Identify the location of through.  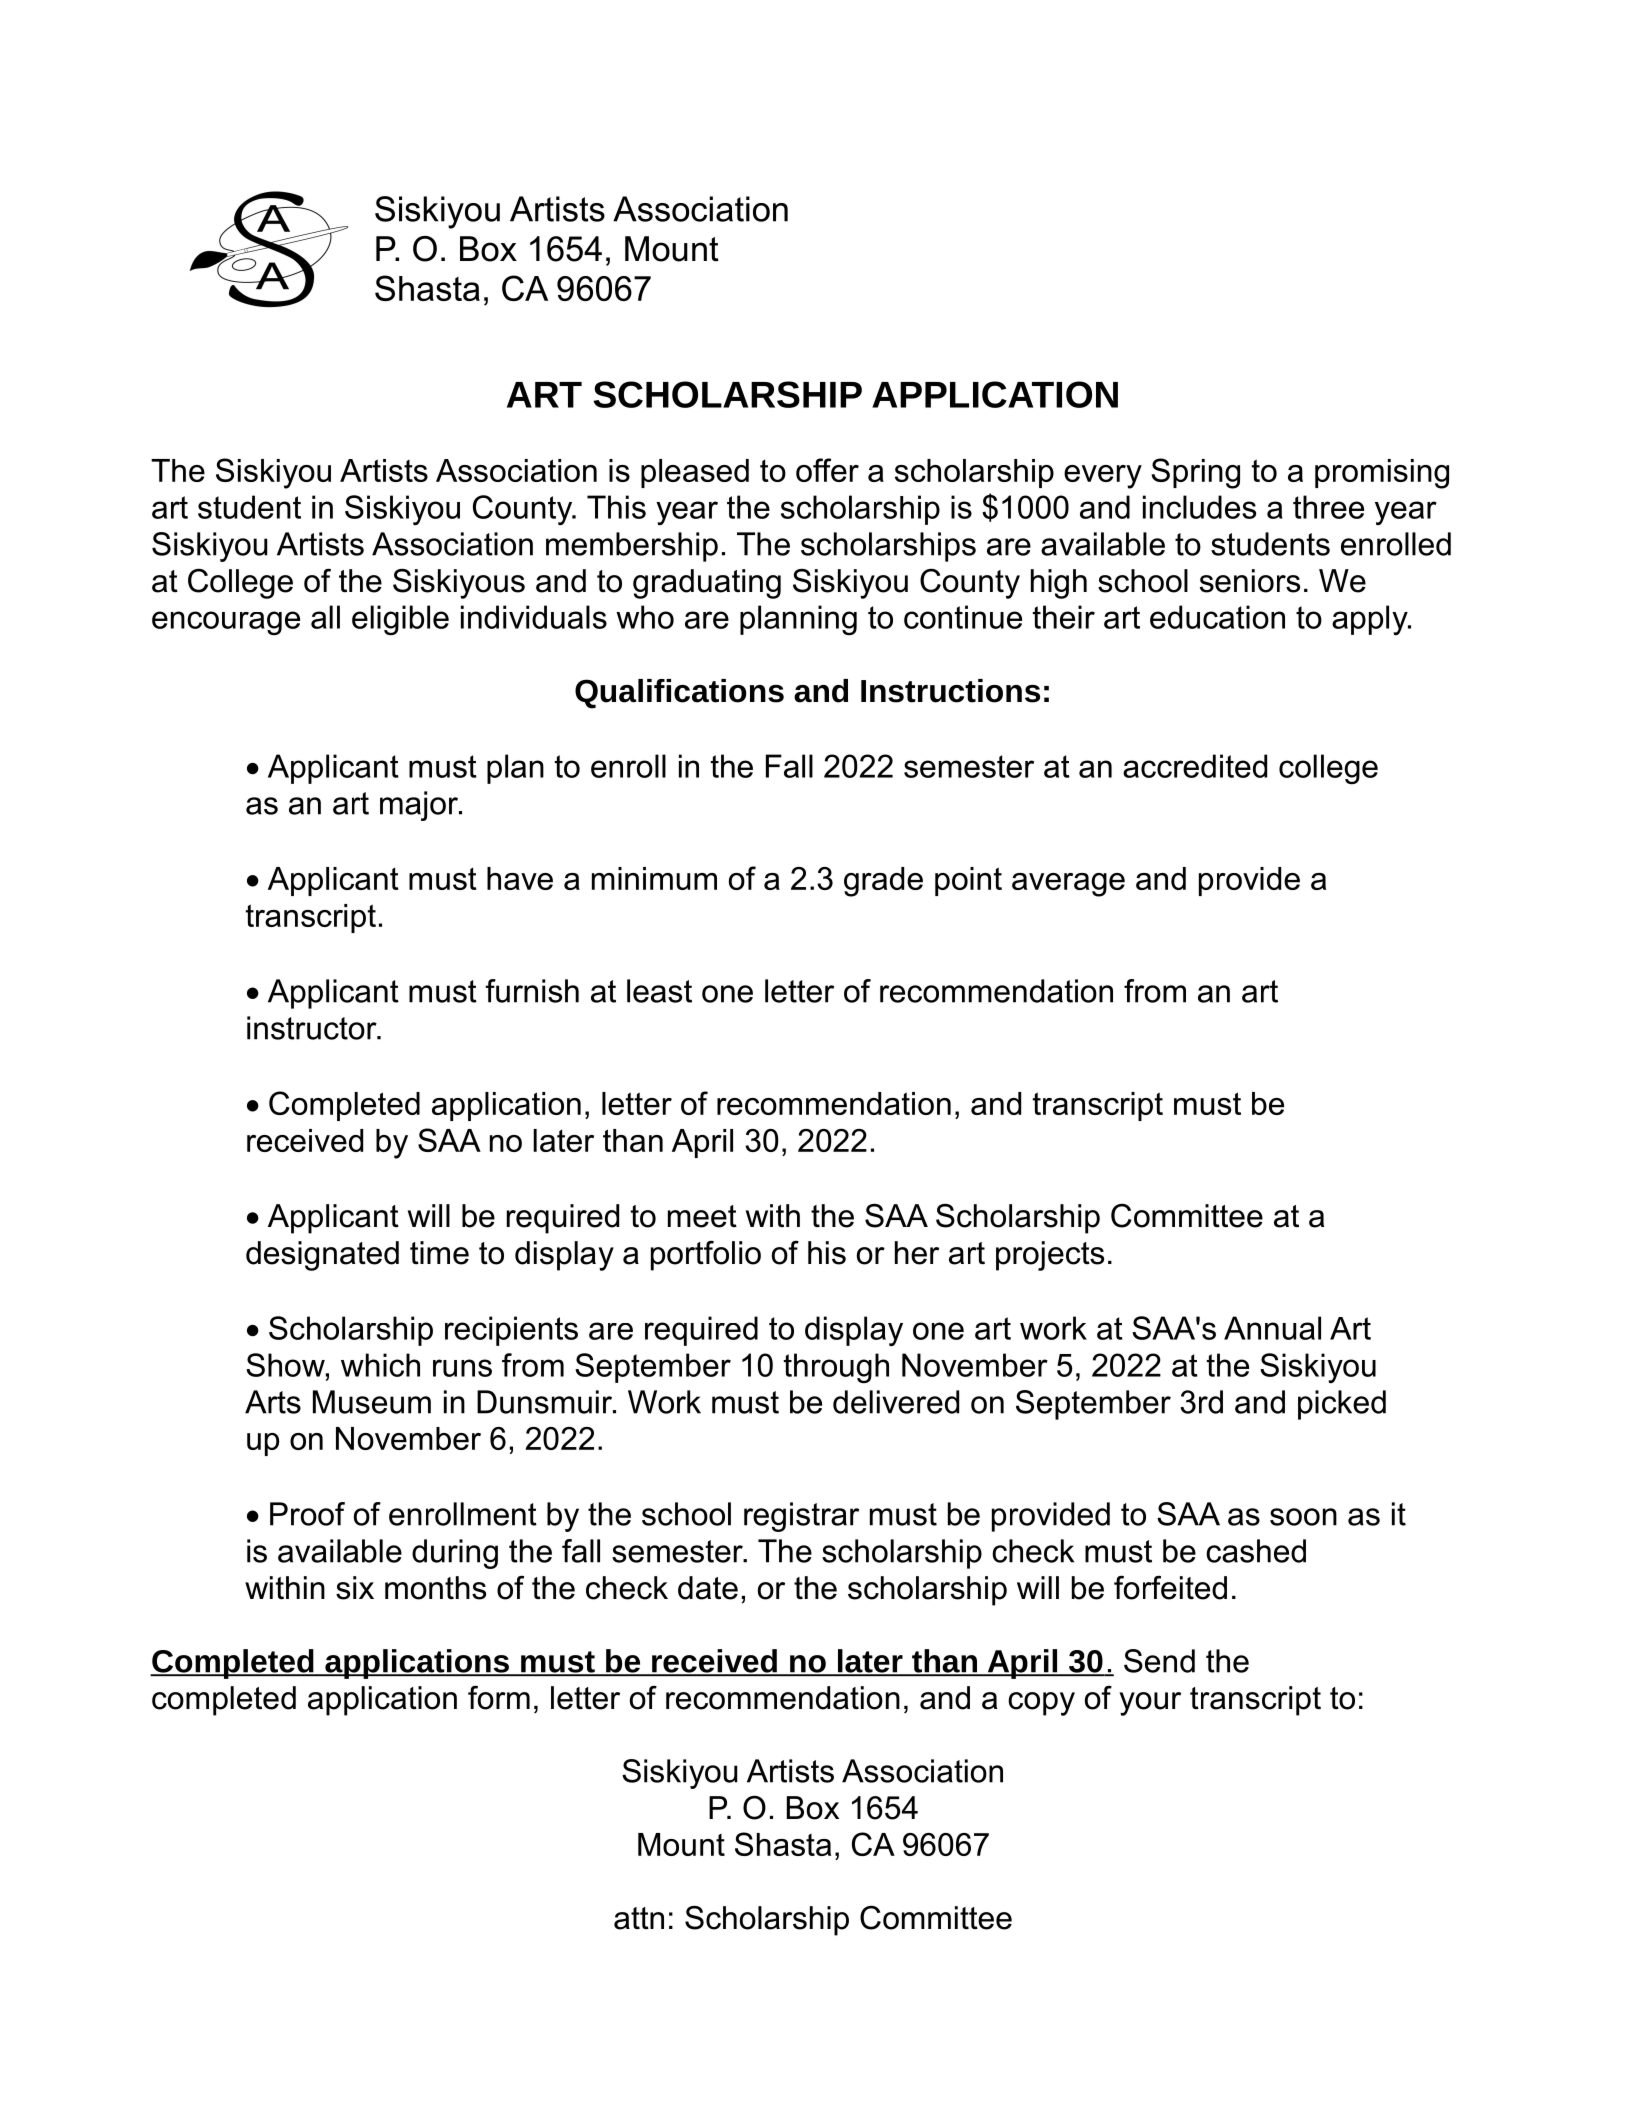
(836, 1368).
